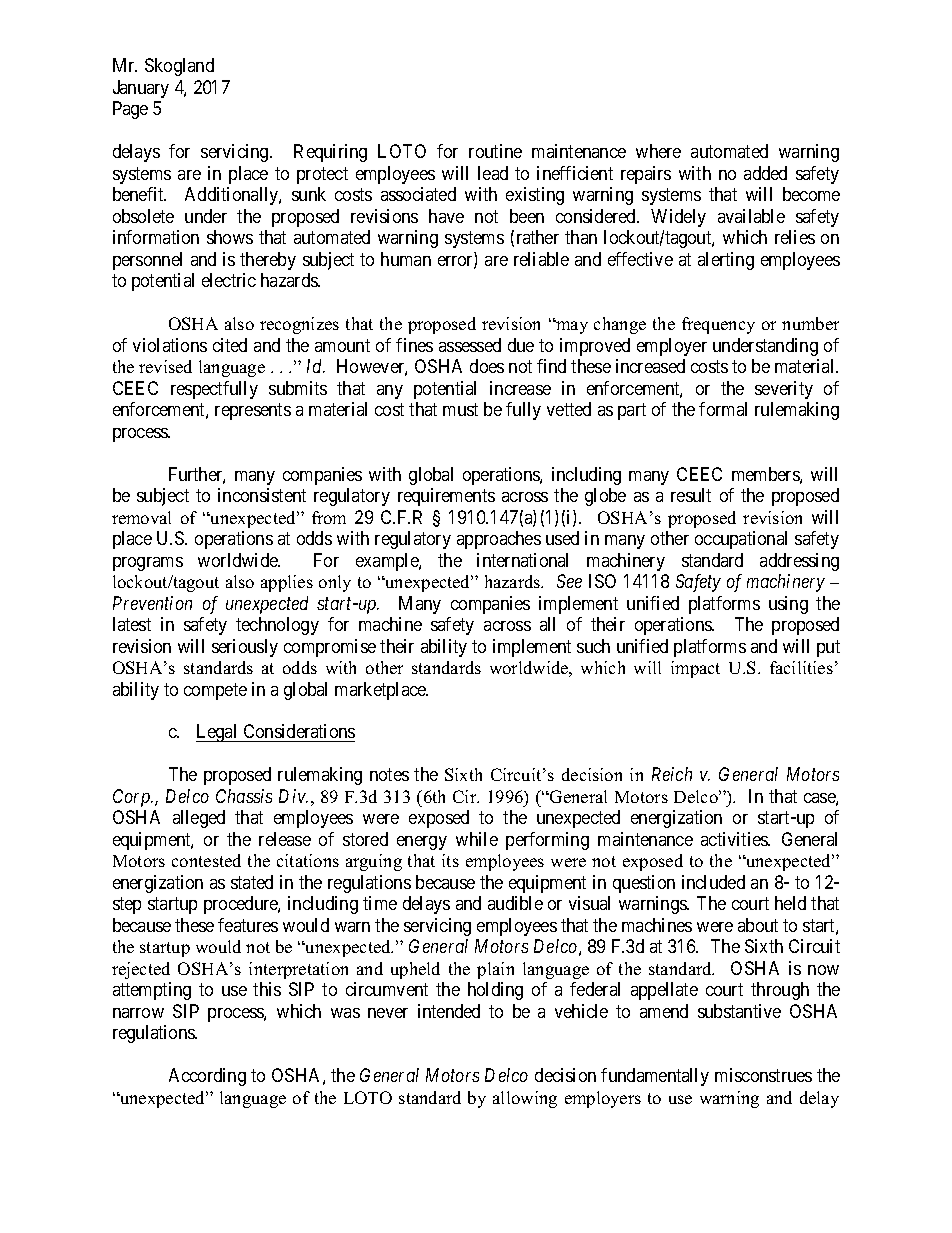  Describe the element at coordinates (152, 603) in the screenshot. I see `Prevention` at that location.
